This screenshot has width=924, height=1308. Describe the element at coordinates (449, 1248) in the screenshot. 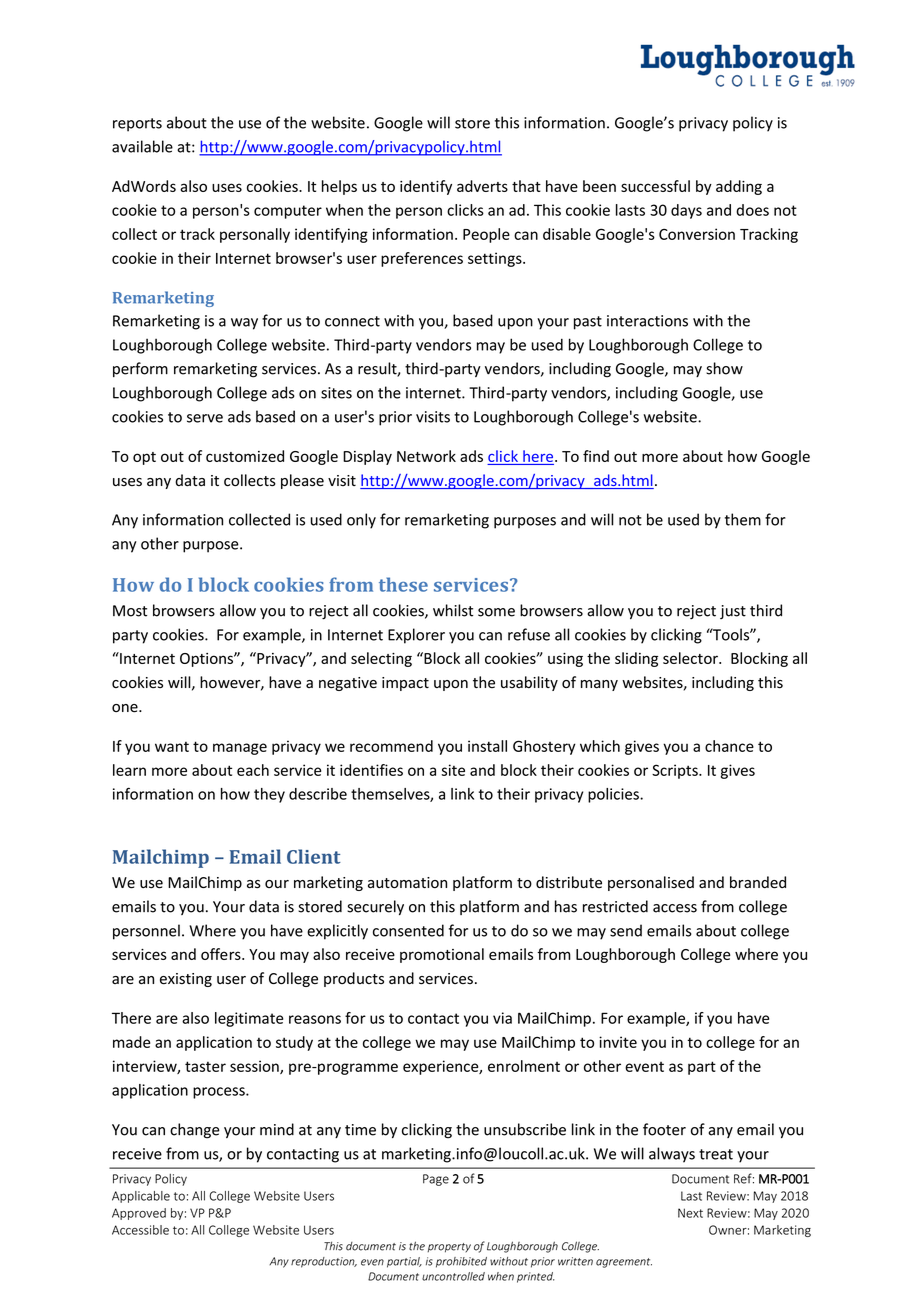

I see `property` at that location.
